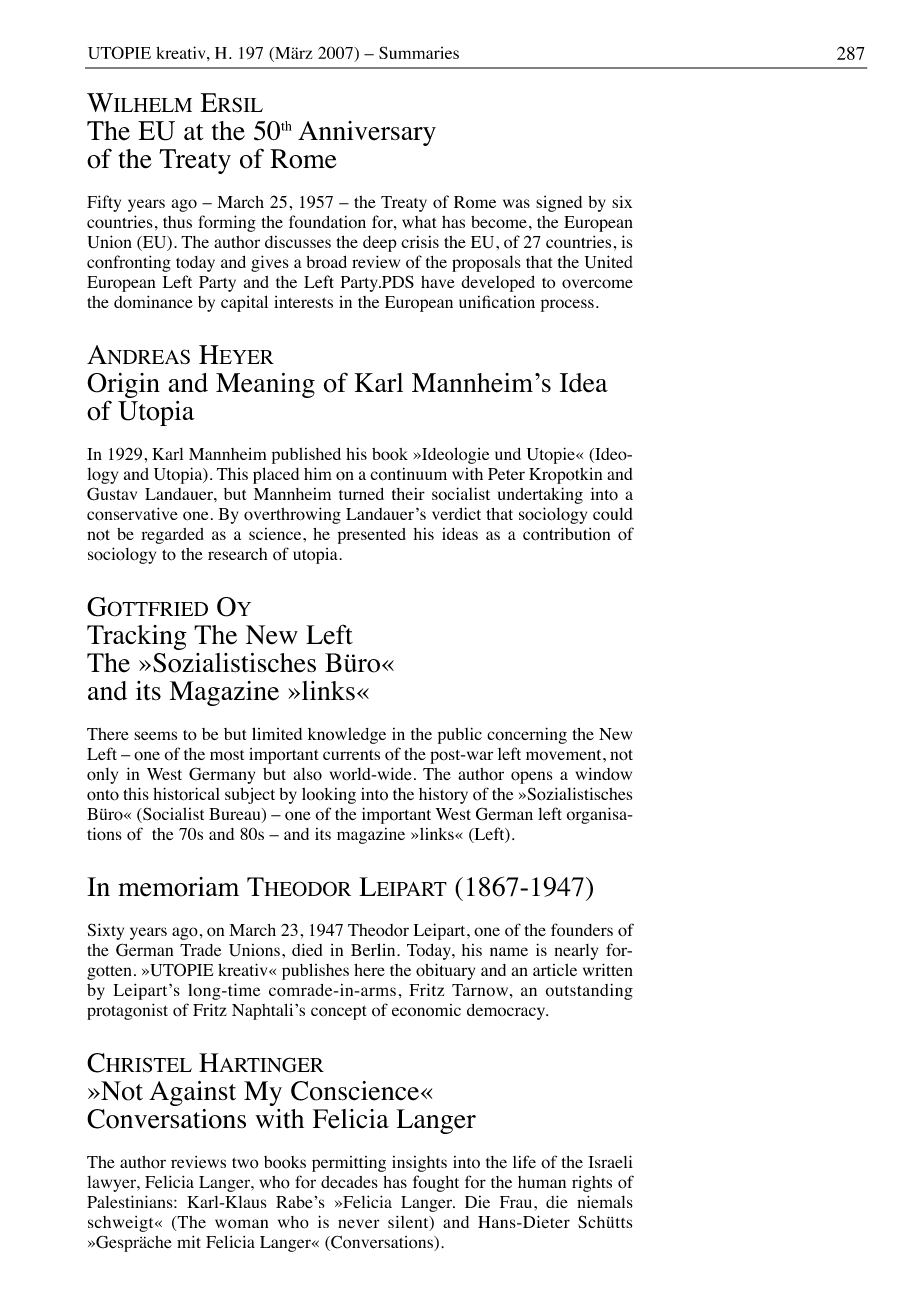  Describe the element at coordinates (172, 536) in the screenshot. I see `regarded` at that location.
